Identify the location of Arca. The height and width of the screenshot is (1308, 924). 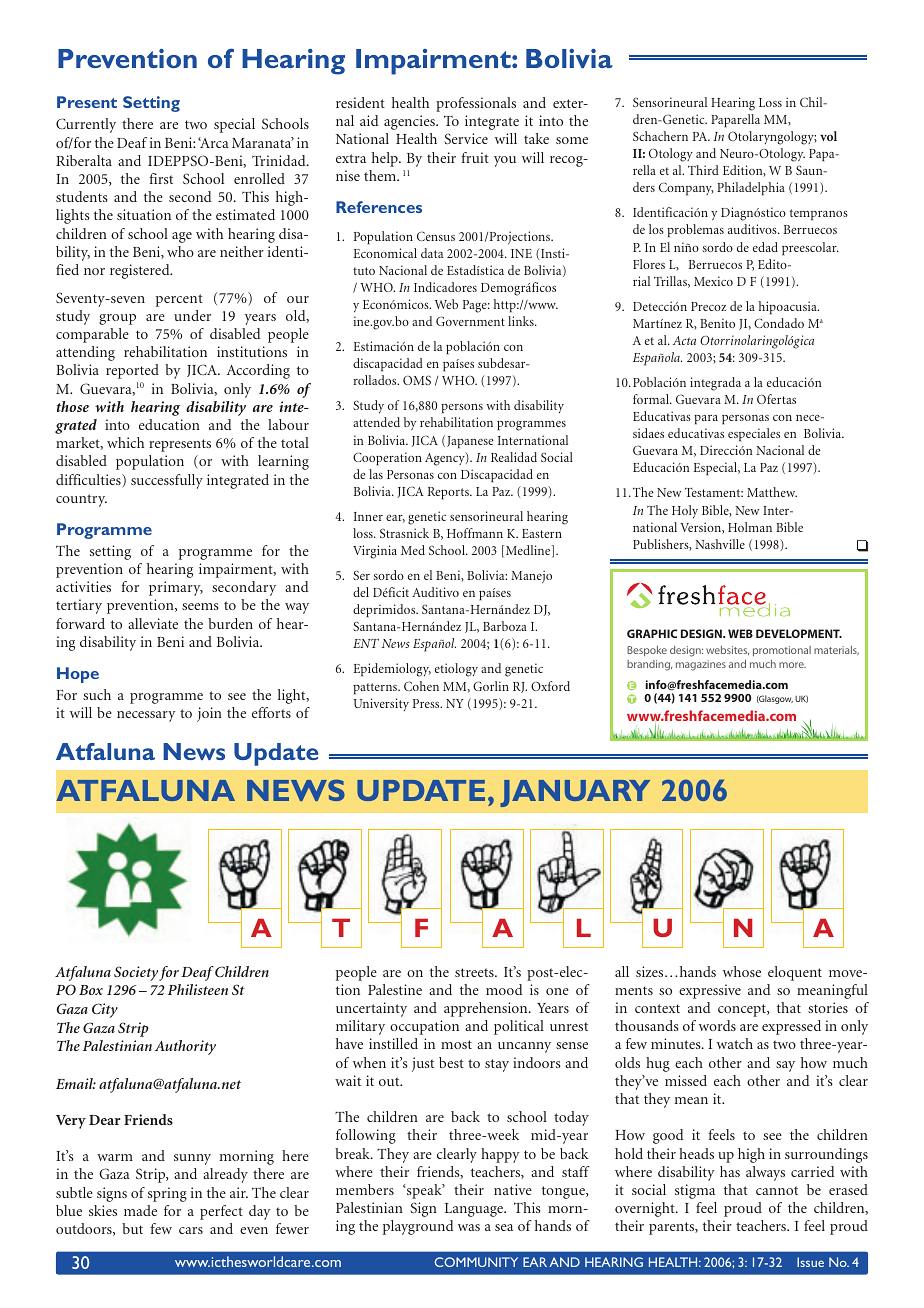
(213, 142).
